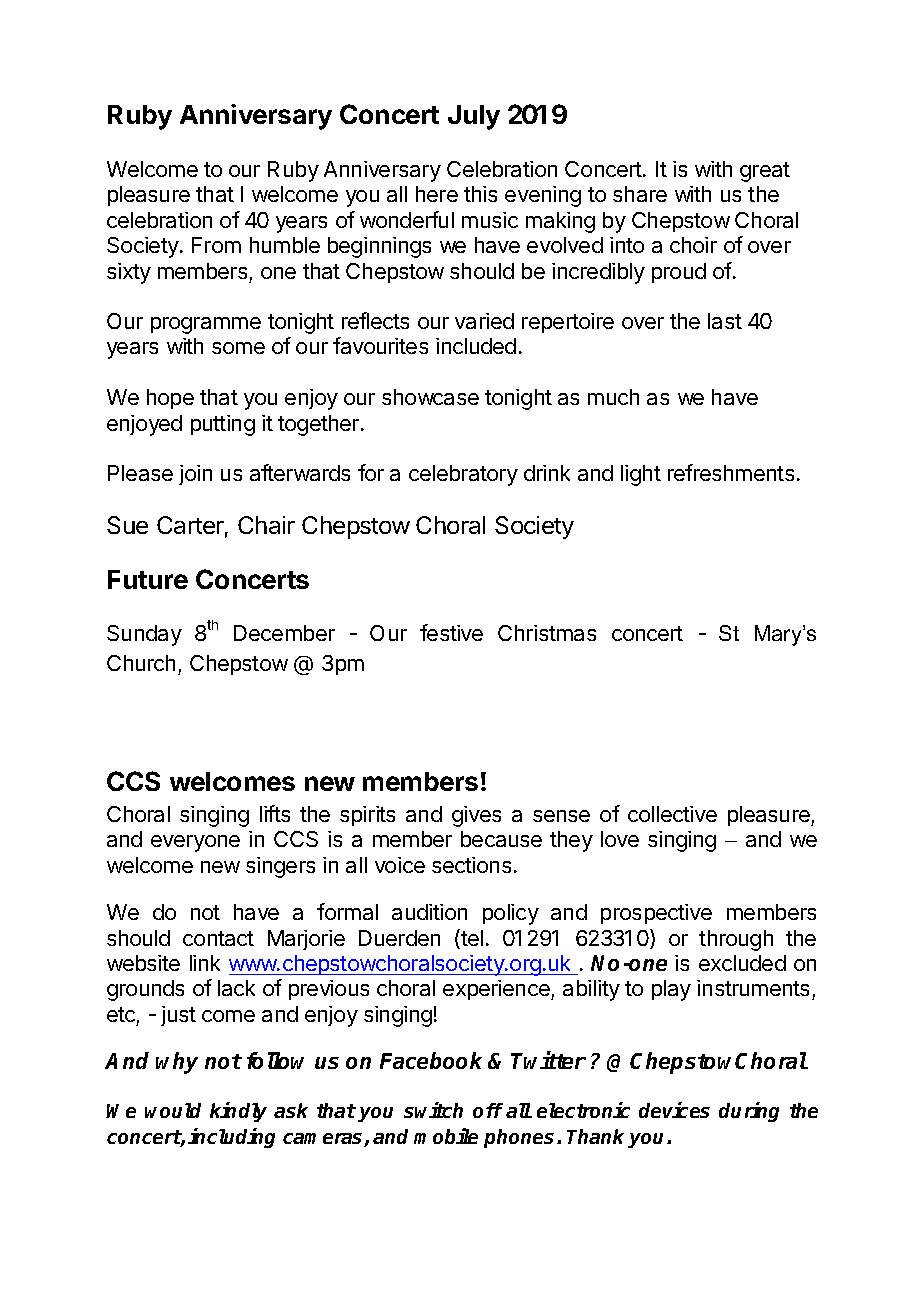  Describe the element at coordinates (216, 245) in the document. I see `From` at that location.
